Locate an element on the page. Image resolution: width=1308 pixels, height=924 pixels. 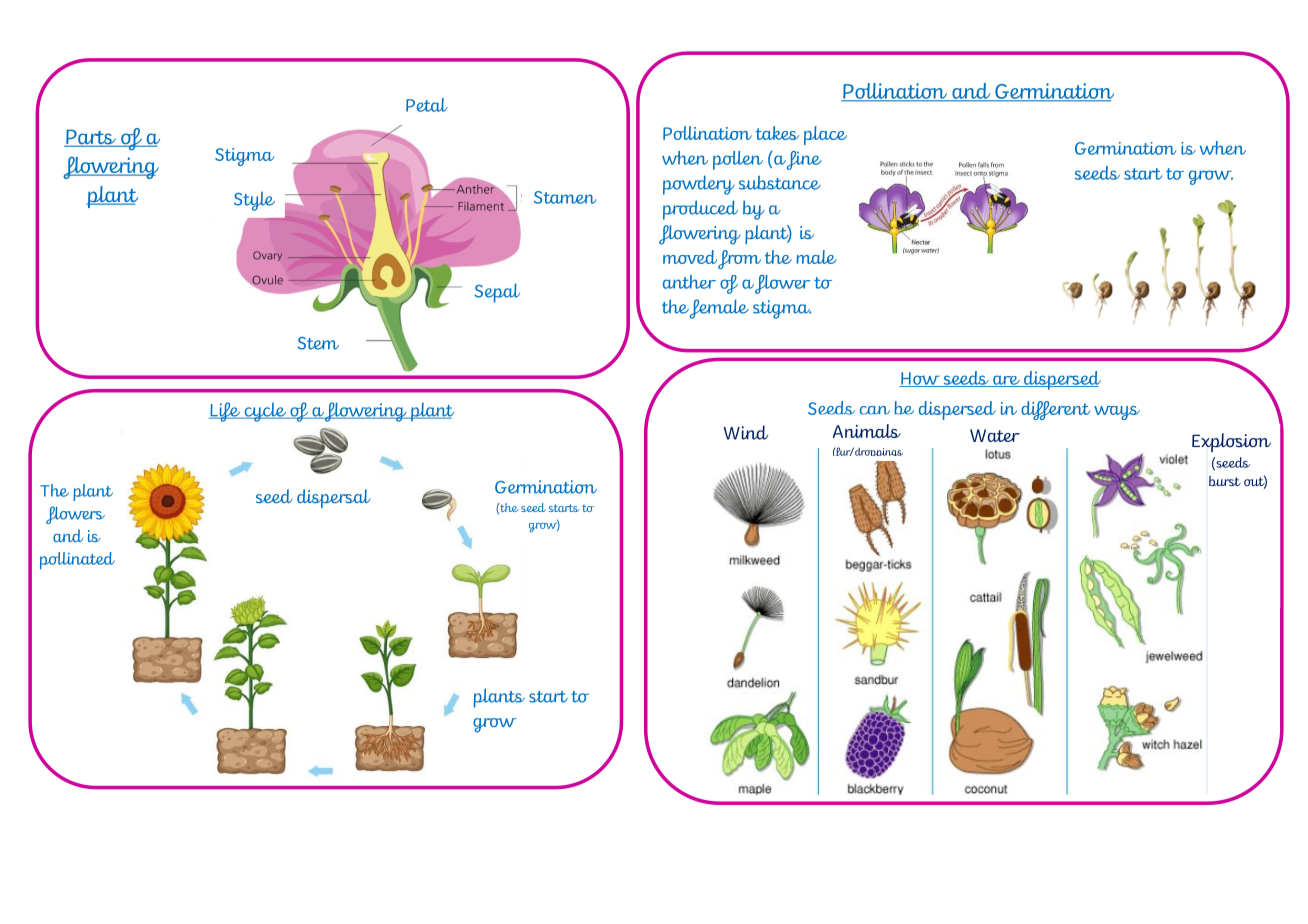
takes is located at coordinates (777, 133).
